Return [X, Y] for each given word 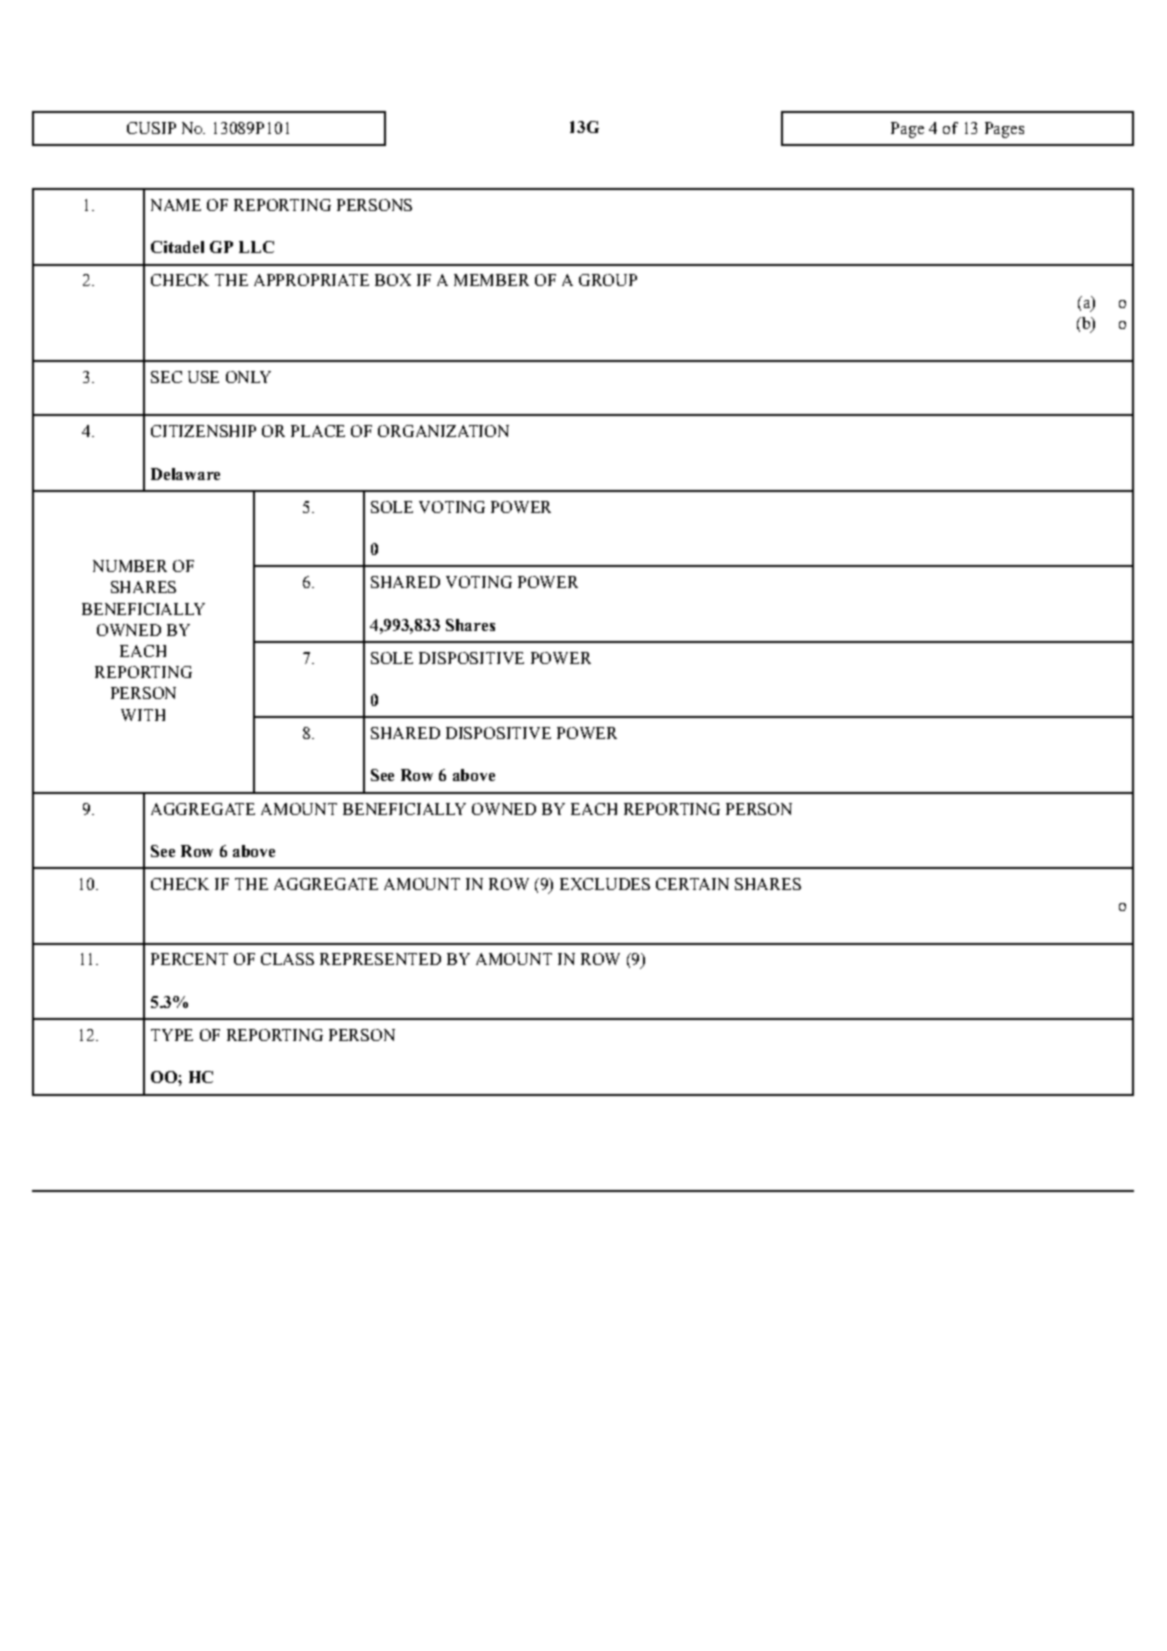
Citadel [177, 247]
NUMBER [130, 566]
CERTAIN [692, 884]
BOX [393, 280]
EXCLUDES [605, 884]
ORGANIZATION [443, 431]
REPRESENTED [380, 959]
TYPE [172, 1035]
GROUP [608, 280]
